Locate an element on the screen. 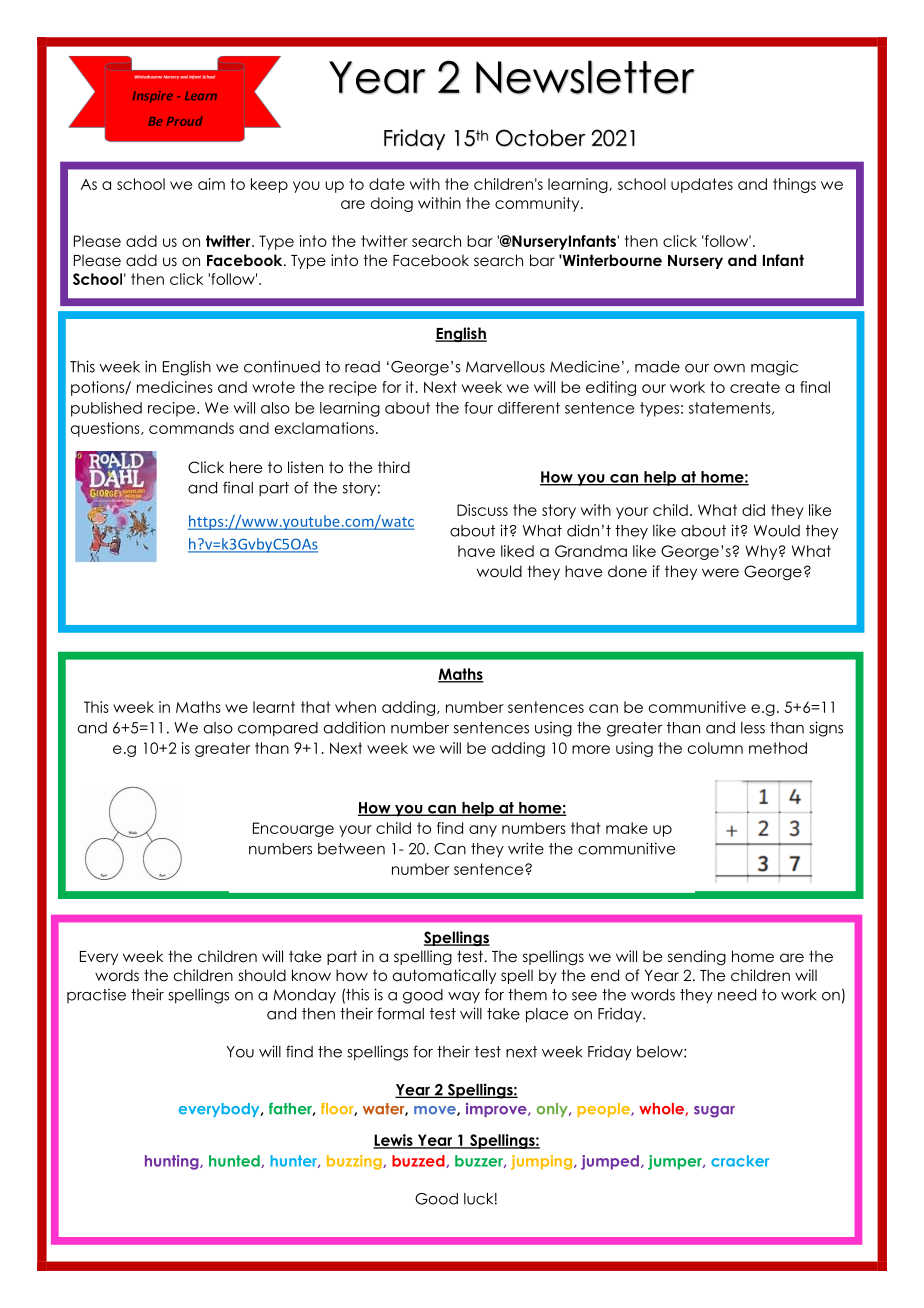 Image resolution: width=924 pixels, height=1308 pixels. hunting is located at coordinates (173, 1162).
